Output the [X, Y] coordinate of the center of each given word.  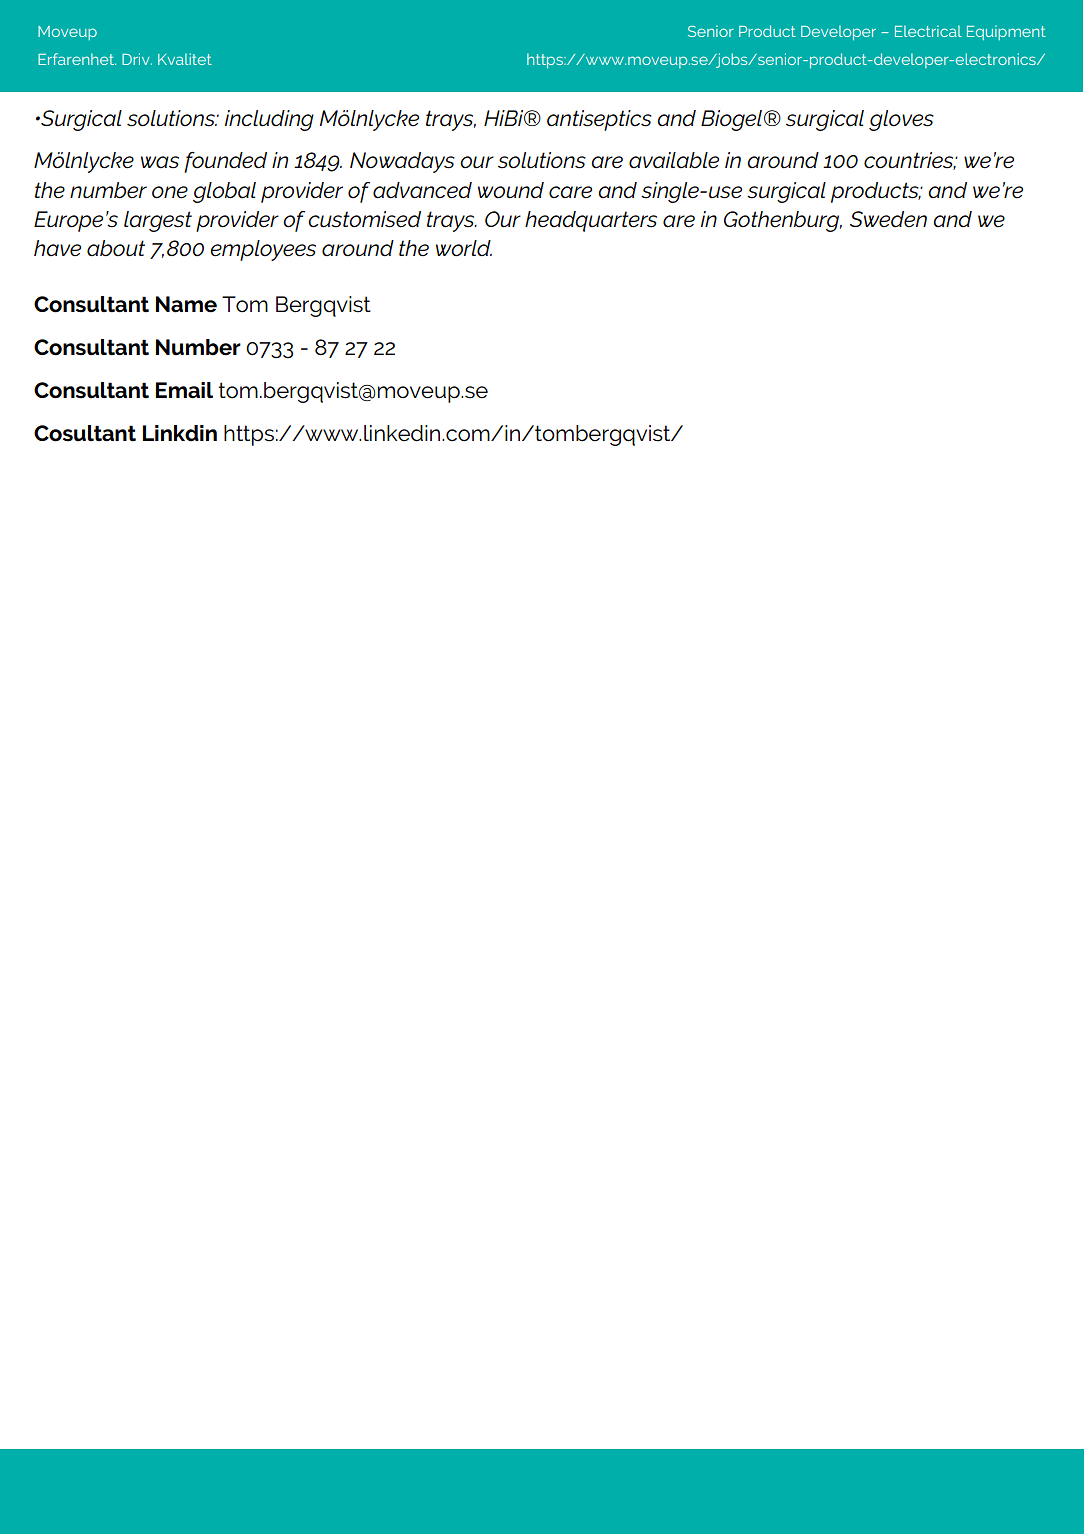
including [269, 120]
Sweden [888, 219]
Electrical [928, 31]
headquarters [591, 221]
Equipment [1006, 32]
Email [184, 390]
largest [158, 221]
